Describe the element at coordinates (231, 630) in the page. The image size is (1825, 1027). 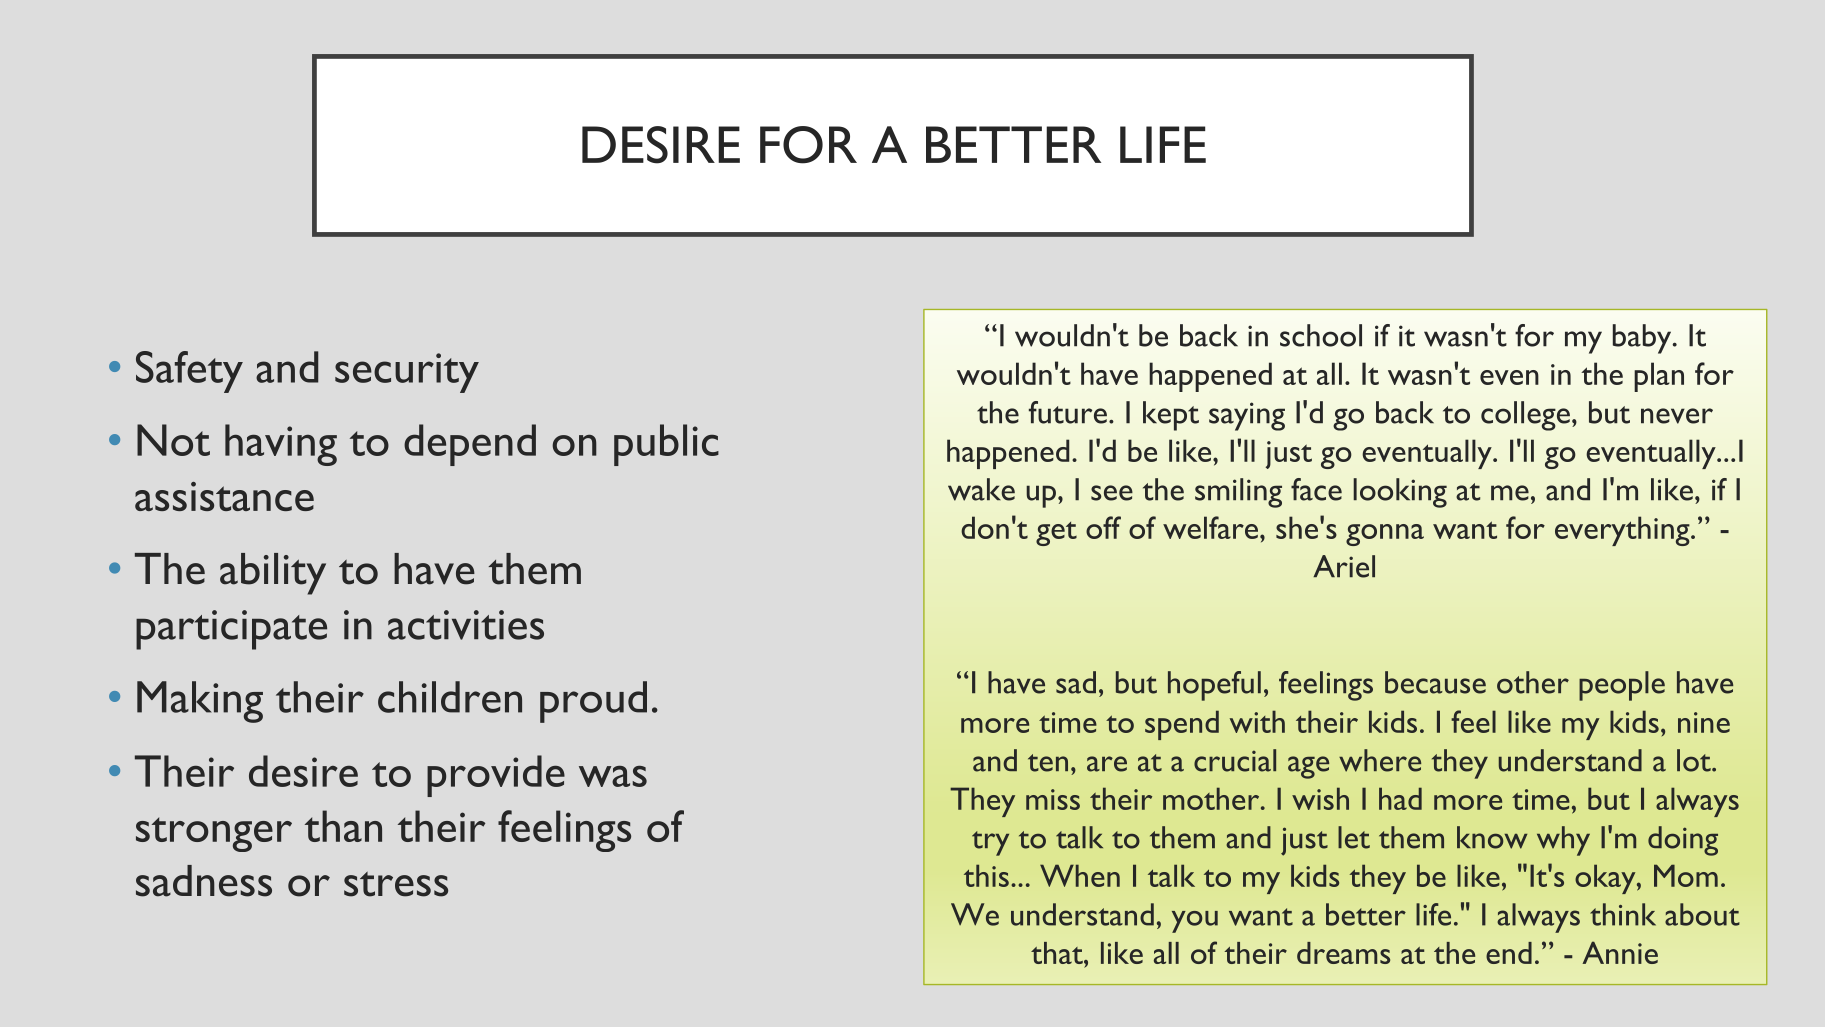
I see `participate` at that location.
